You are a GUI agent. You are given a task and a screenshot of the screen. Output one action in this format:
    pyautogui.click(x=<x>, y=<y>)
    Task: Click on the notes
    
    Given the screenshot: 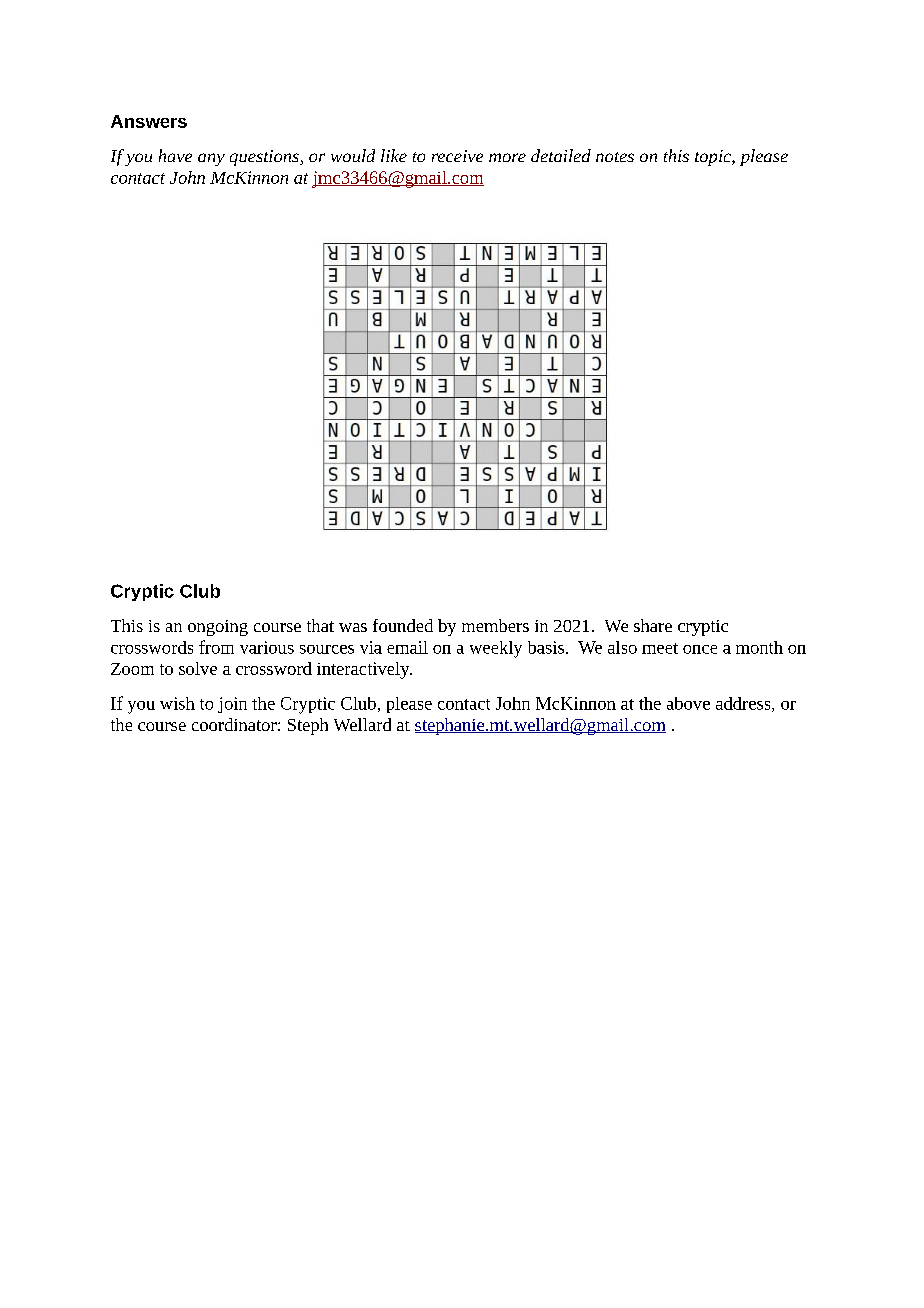 What is the action you would take?
    pyautogui.click(x=615, y=157)
